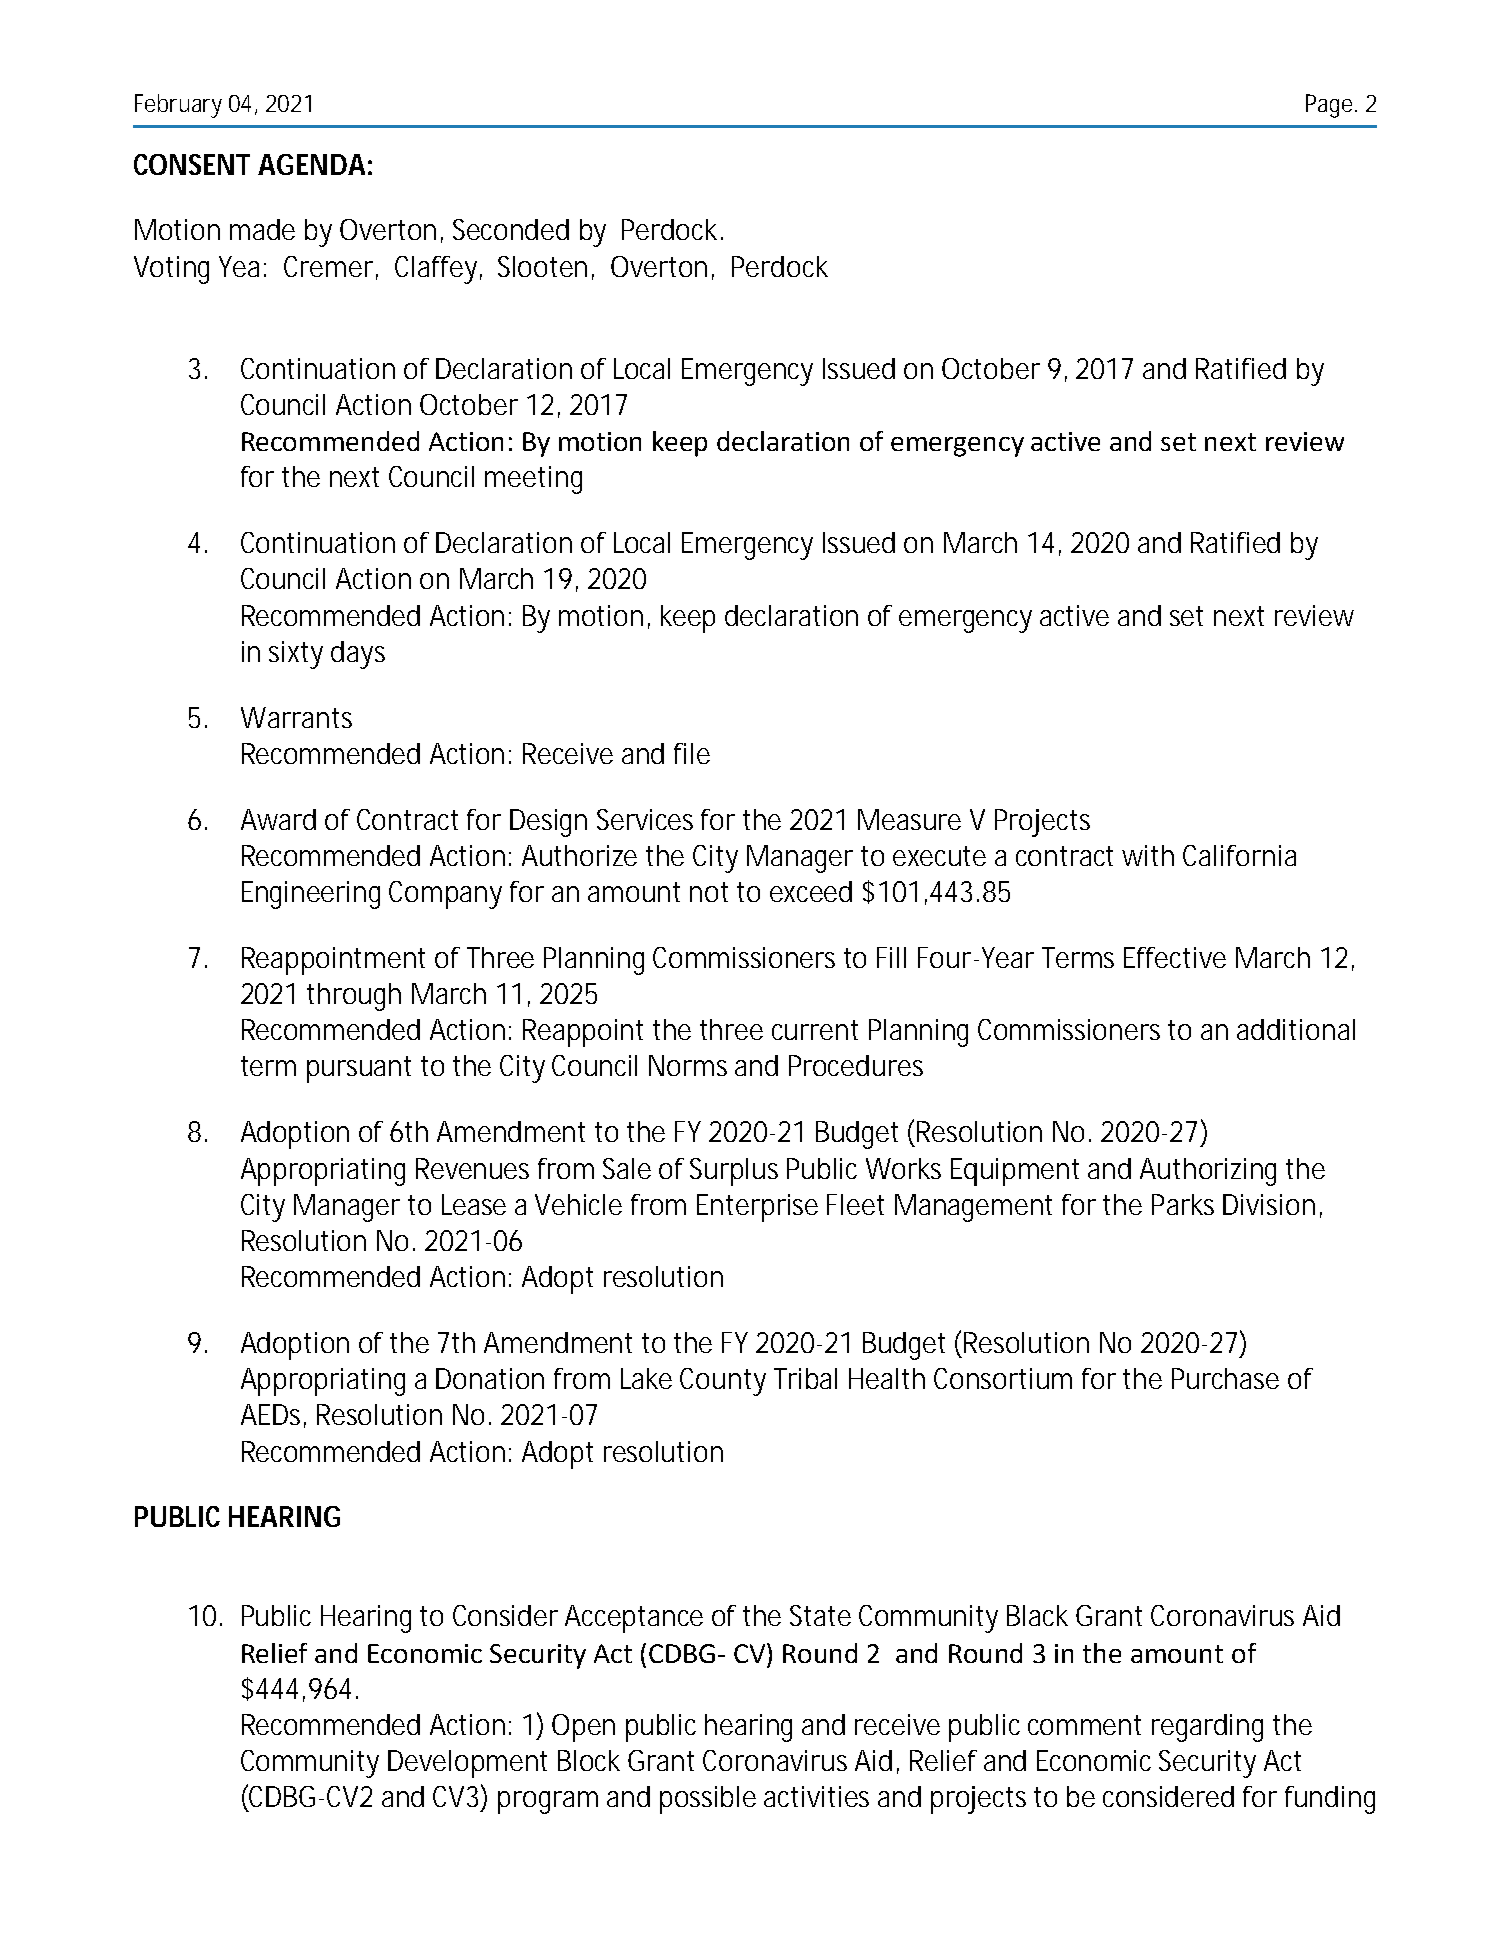  Describe the element at coordinates (692, 753) in the screenshot. I see `file` at that location.
